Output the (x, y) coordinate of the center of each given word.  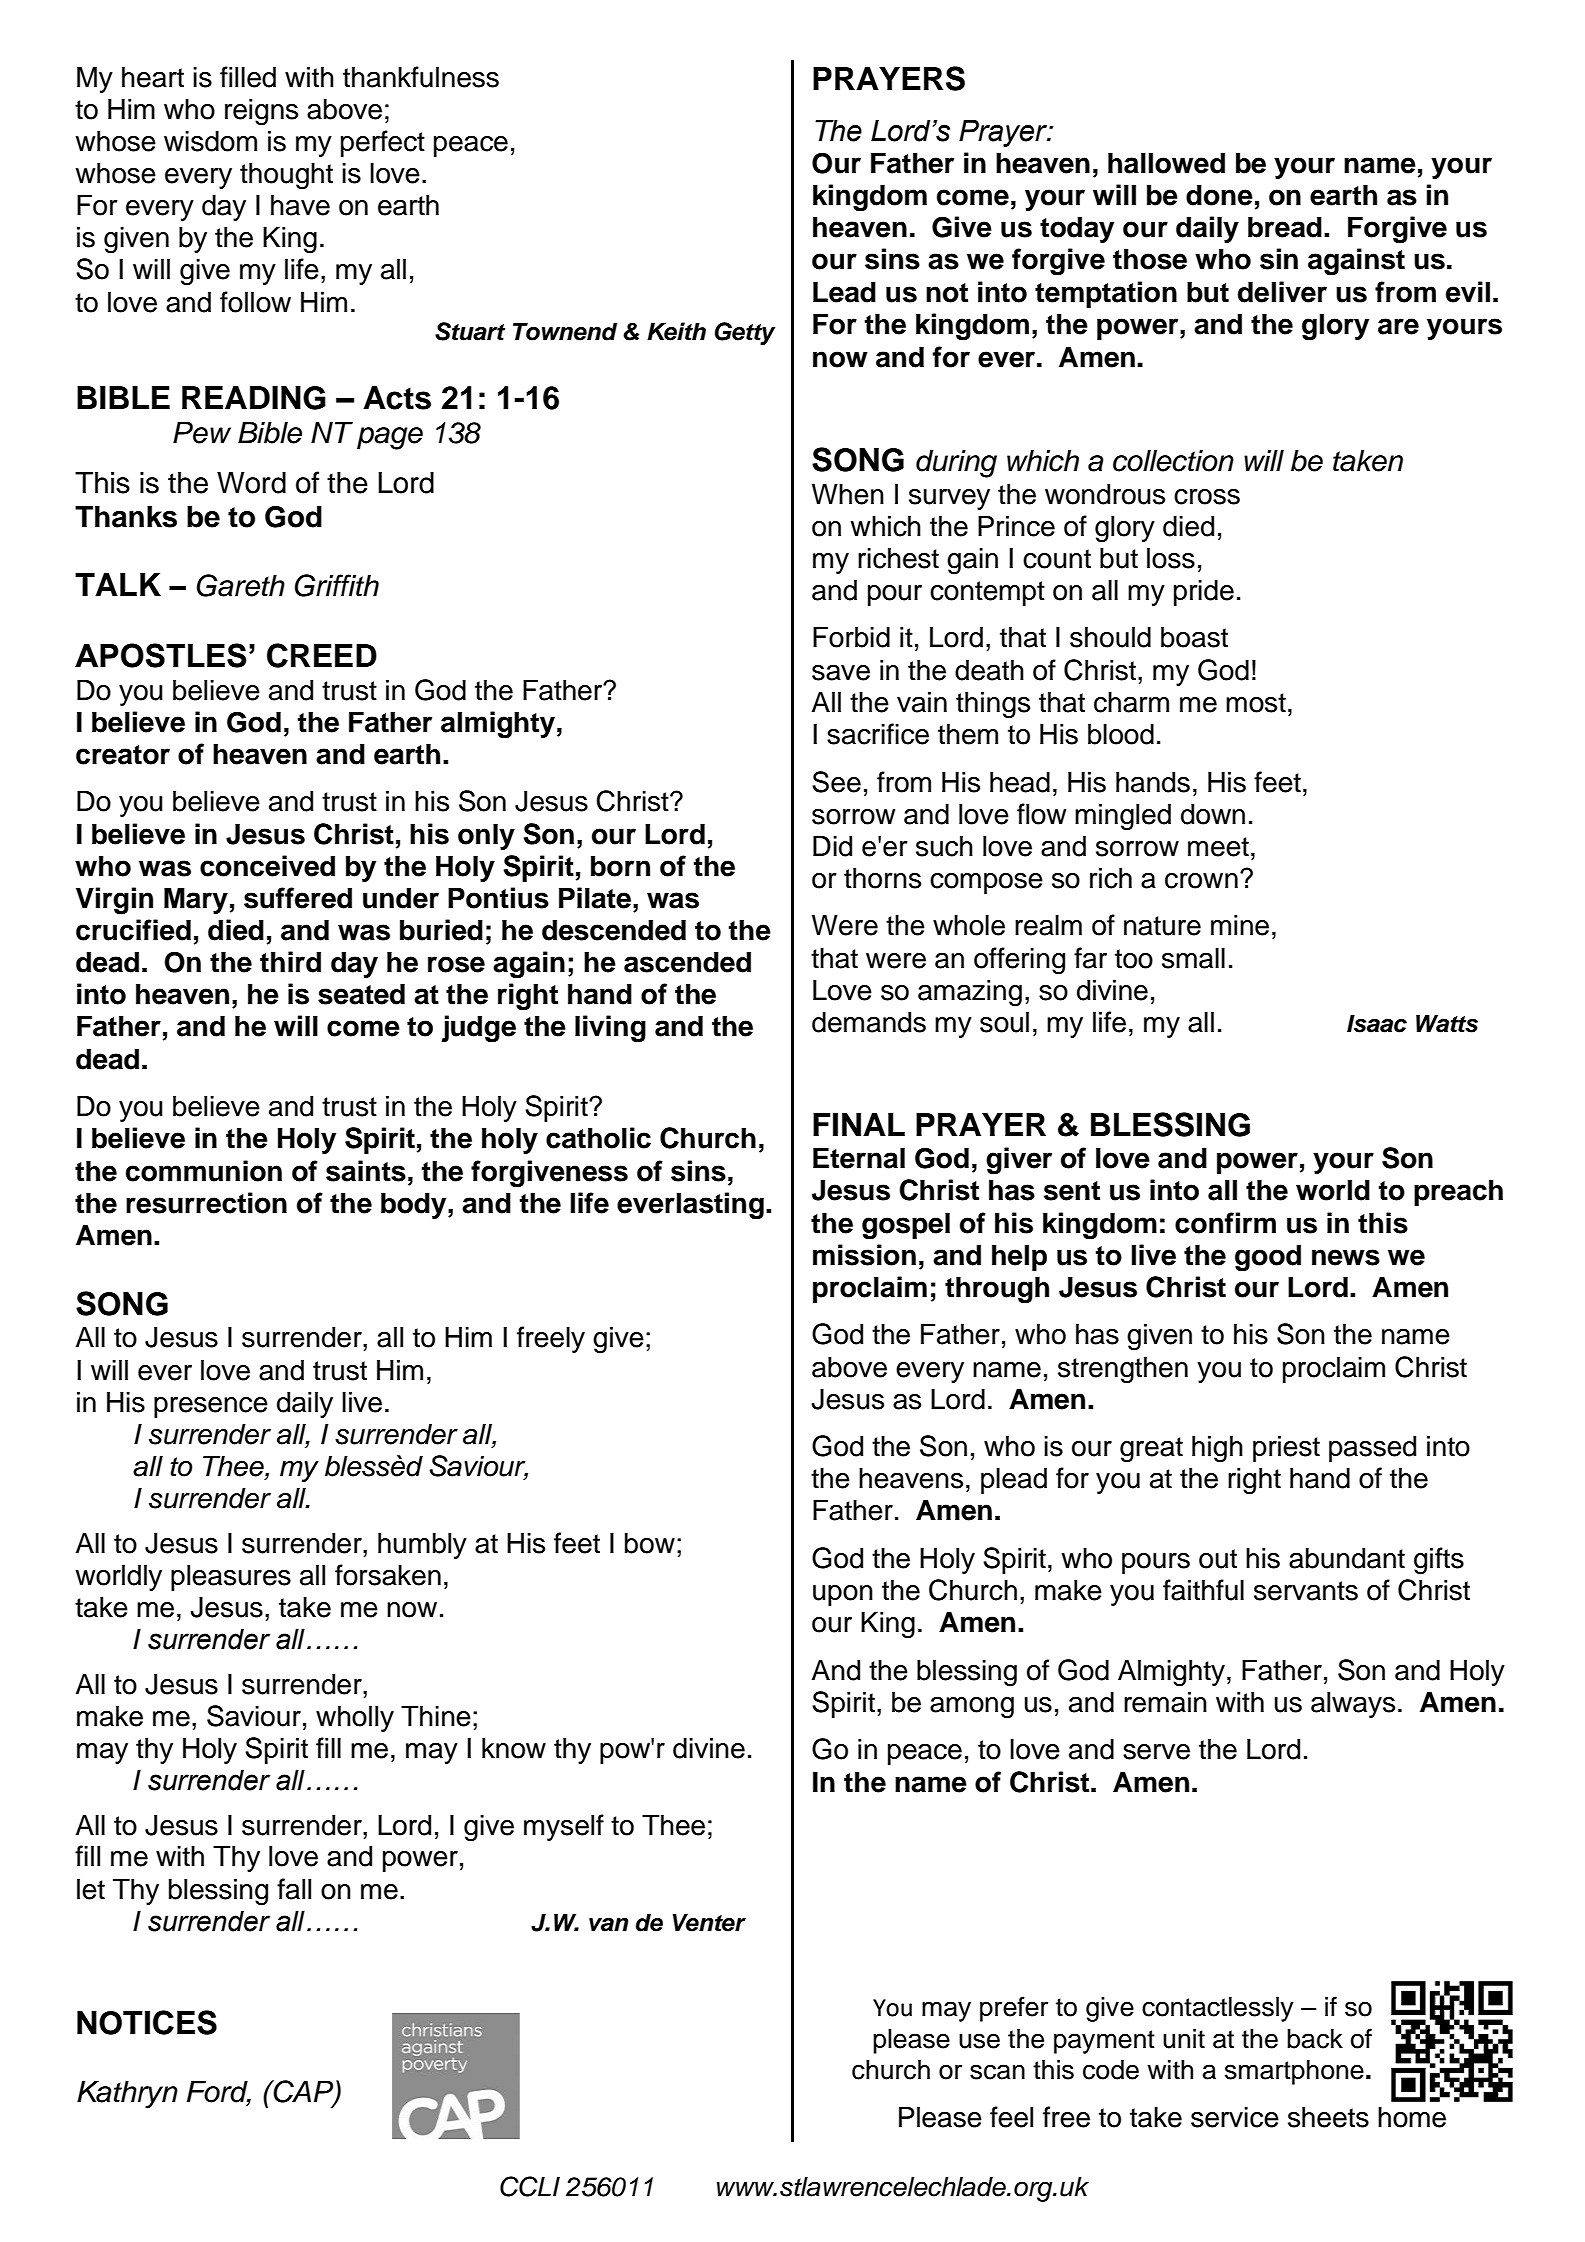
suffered (298, 898)
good (1268, 1257)
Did (832, 846)
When (848, 494)
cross (1207, 497)
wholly (355, 1718)
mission (864, 1255)
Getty (745, 333)
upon (843, 1595)
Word (251, 483)
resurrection (206, 1203)
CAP (303, 2092)
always (1353, 1704)
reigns (261, 112)
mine (1240, 925)
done (1219, 195)
